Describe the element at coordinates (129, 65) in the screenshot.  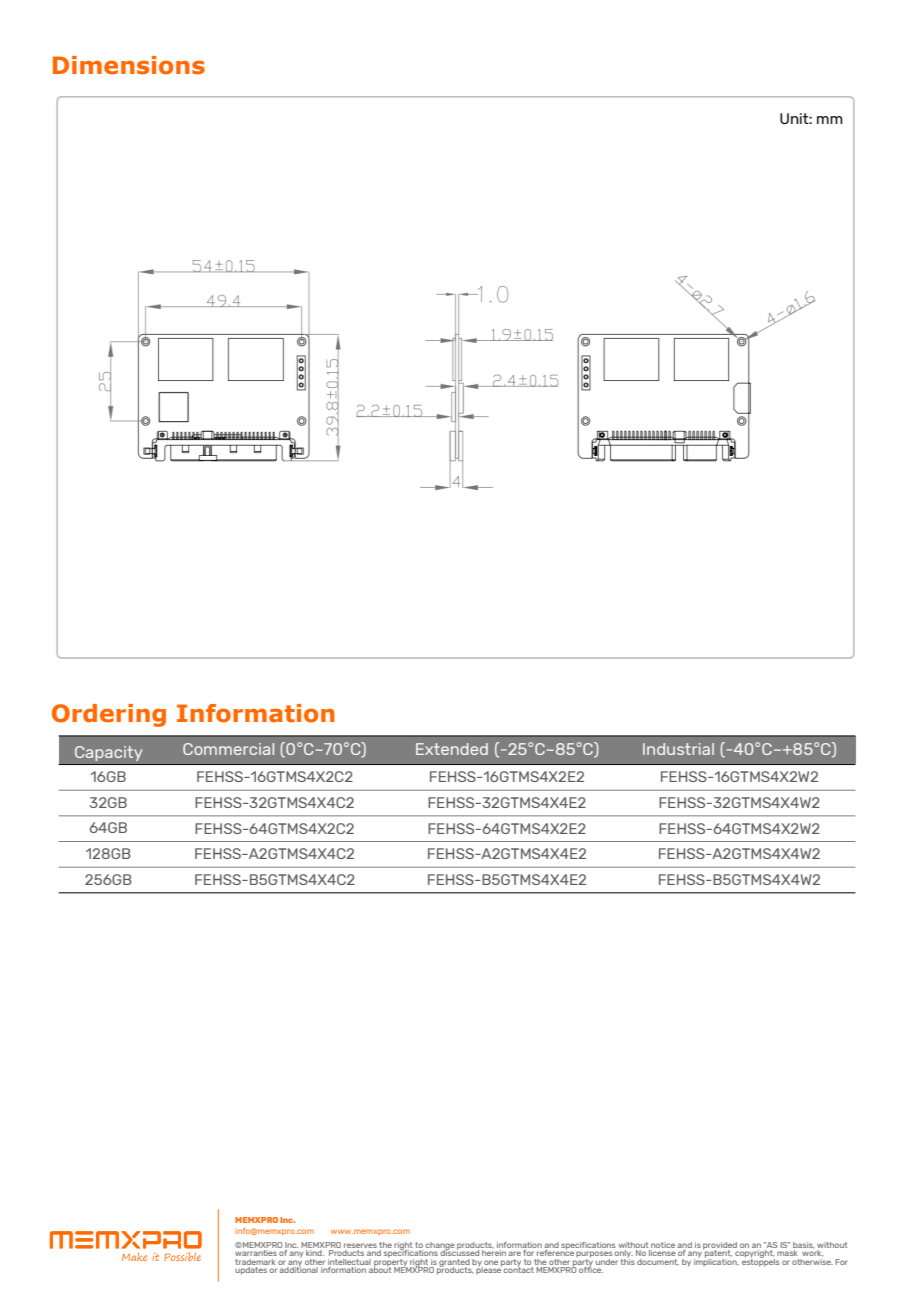
I see `Dimensions` at that location.
